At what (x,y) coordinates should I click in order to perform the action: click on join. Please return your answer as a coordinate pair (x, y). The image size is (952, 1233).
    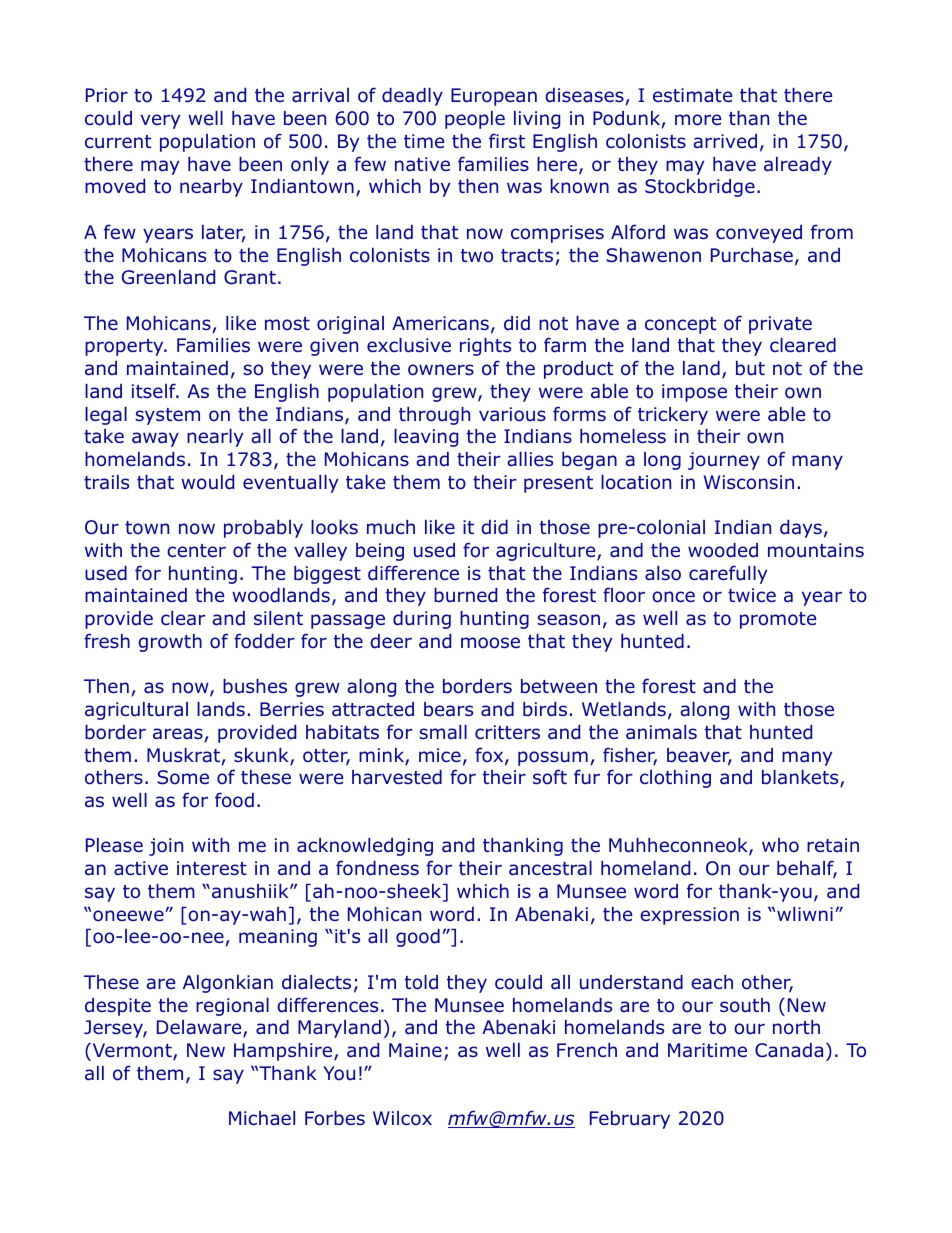
    Looking at the image, I should click on (166, 847).
